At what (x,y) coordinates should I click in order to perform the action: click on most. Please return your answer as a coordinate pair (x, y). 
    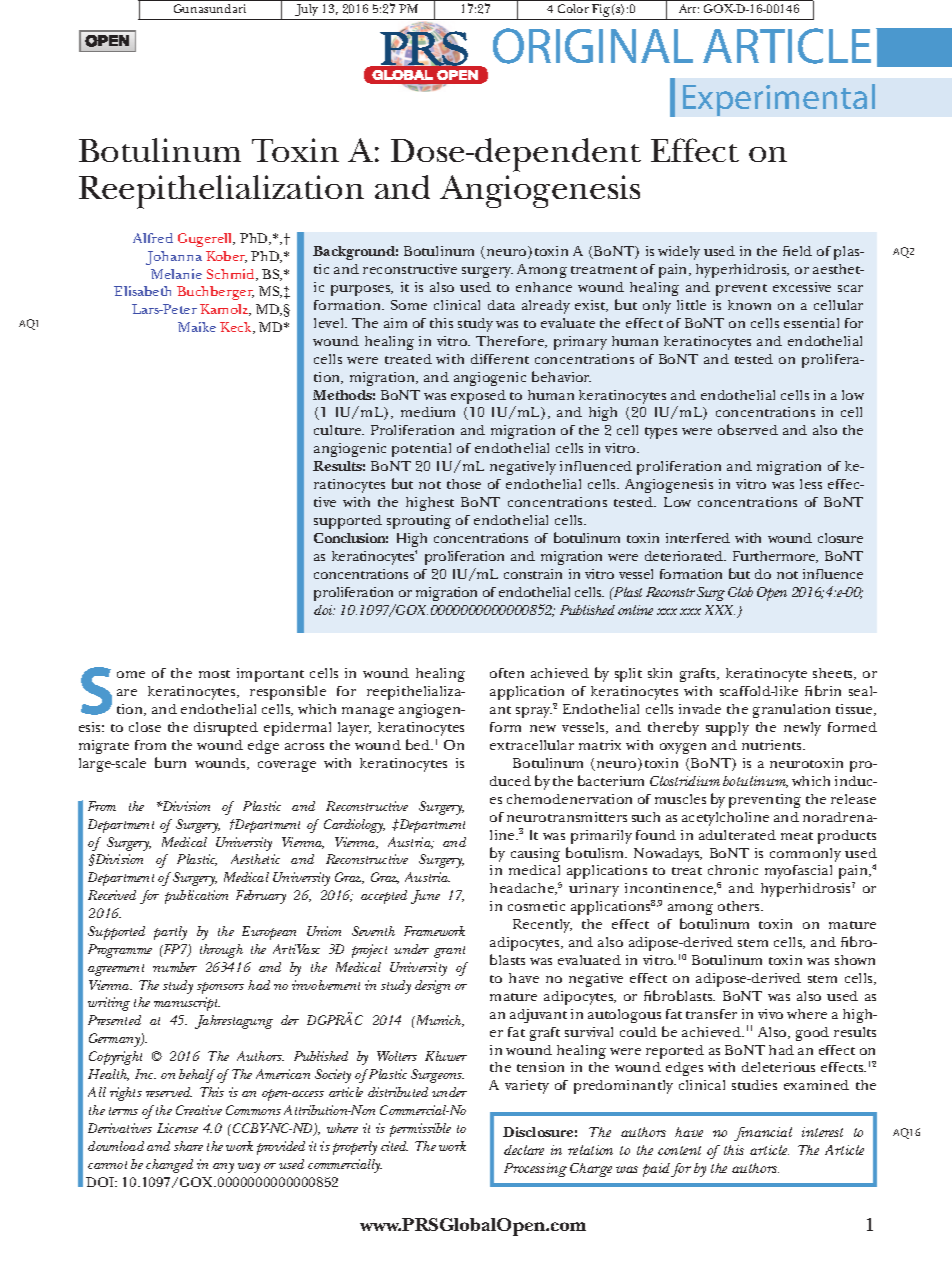
    Looking at the image, I should click on (214, 674).
